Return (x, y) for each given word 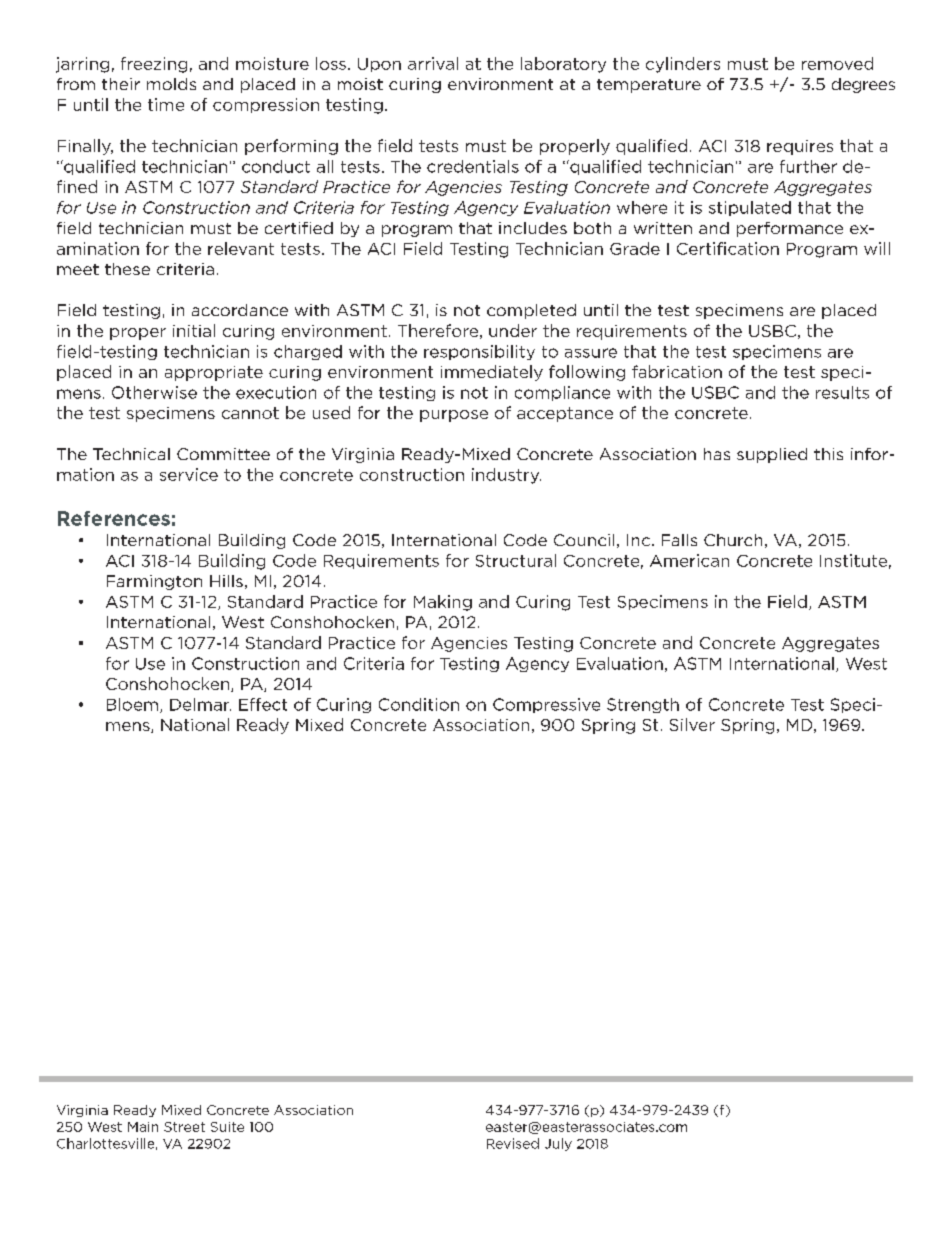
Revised (513, 1143)
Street (184, 1127)
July (558, 1144)
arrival (433, 63)
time (166, 104)
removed (837, 63)
